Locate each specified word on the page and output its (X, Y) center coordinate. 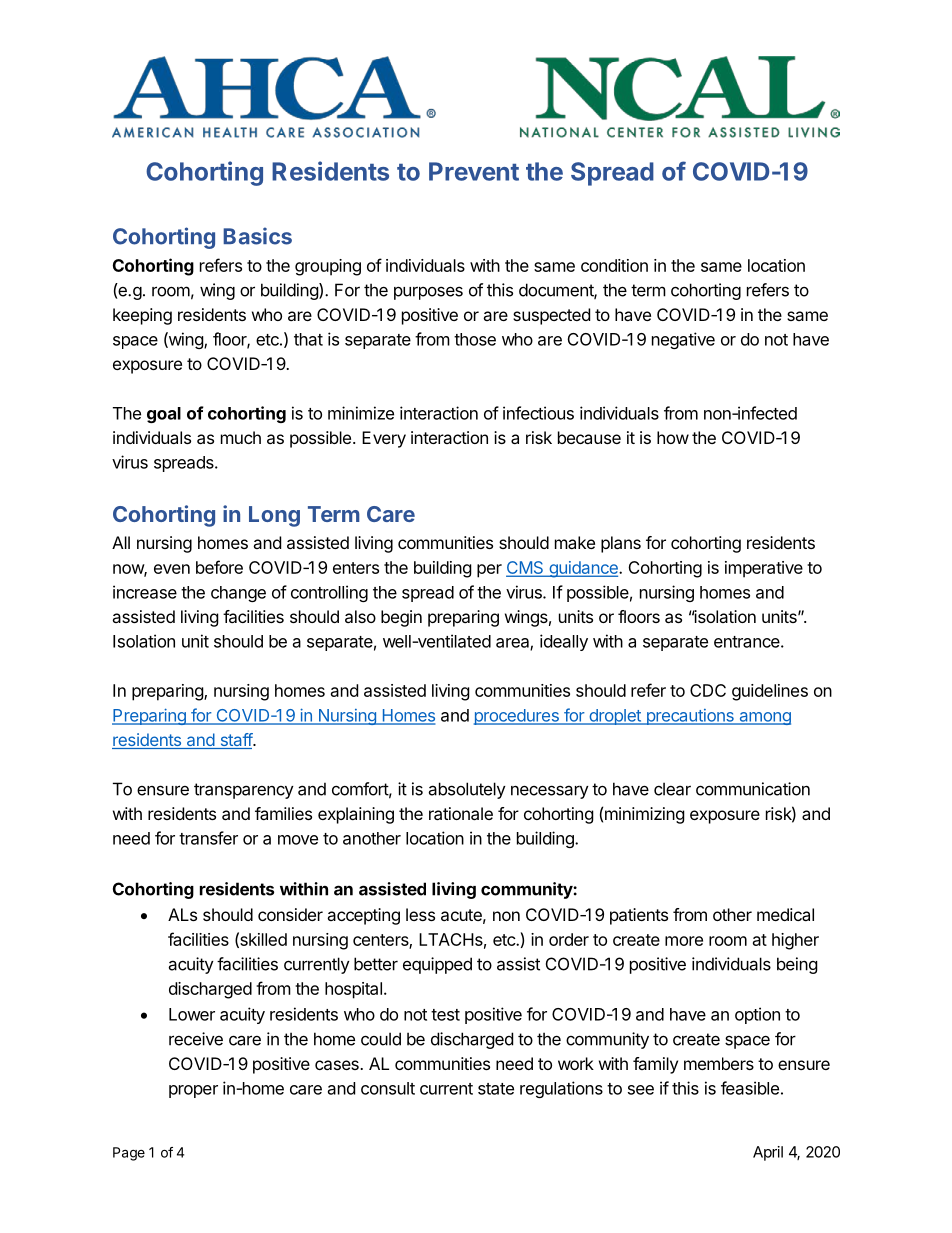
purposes (428, 293)
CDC (708, 690)
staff (236, 741)
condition (614, 265)
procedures (517, 717)
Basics (257, 236)
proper (193, 1091)
